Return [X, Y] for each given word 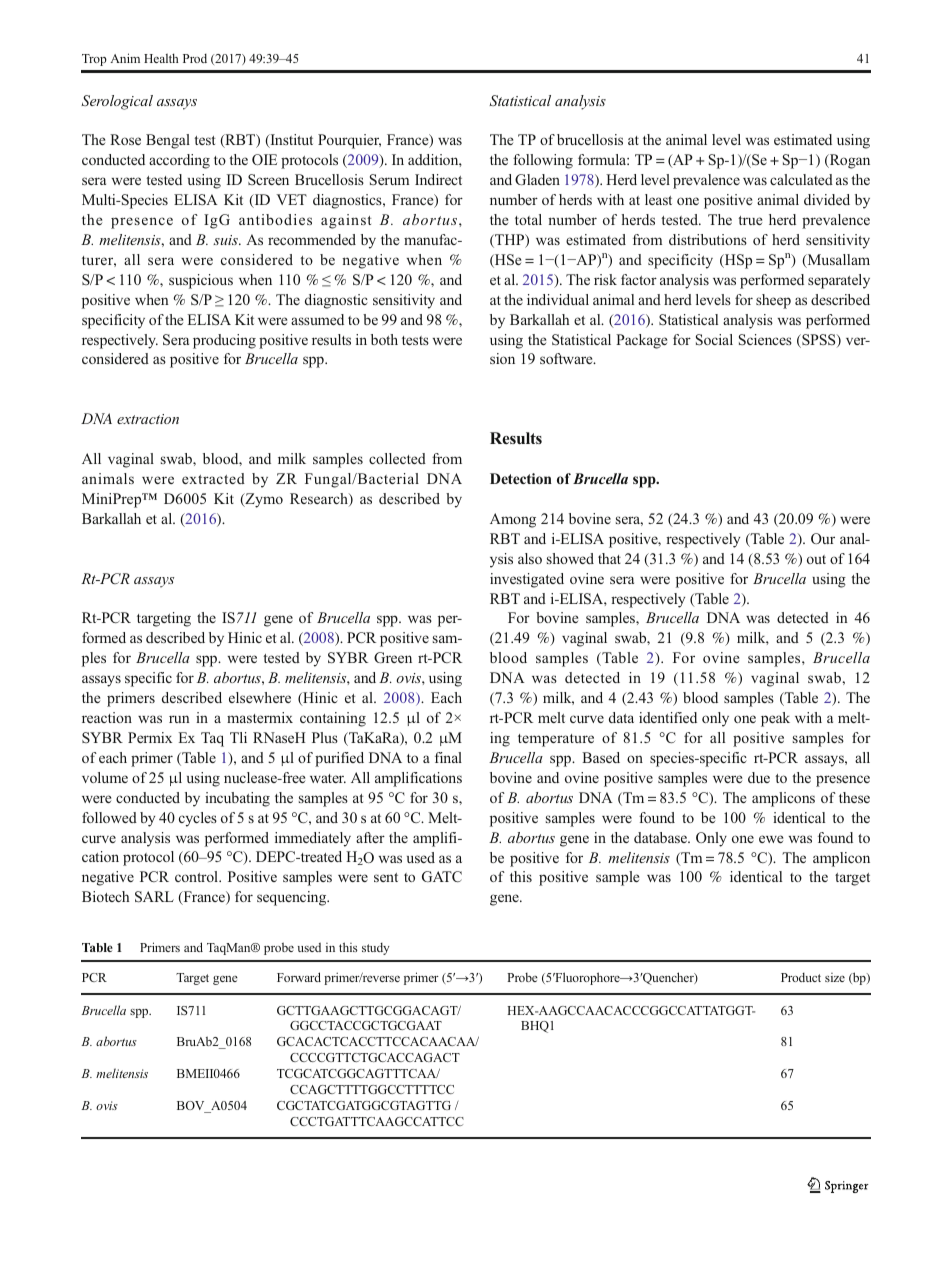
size [835, 977]
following [543, 161]
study [376, 949]
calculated [801, 179]
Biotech [105, 896]
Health [161, 58]
